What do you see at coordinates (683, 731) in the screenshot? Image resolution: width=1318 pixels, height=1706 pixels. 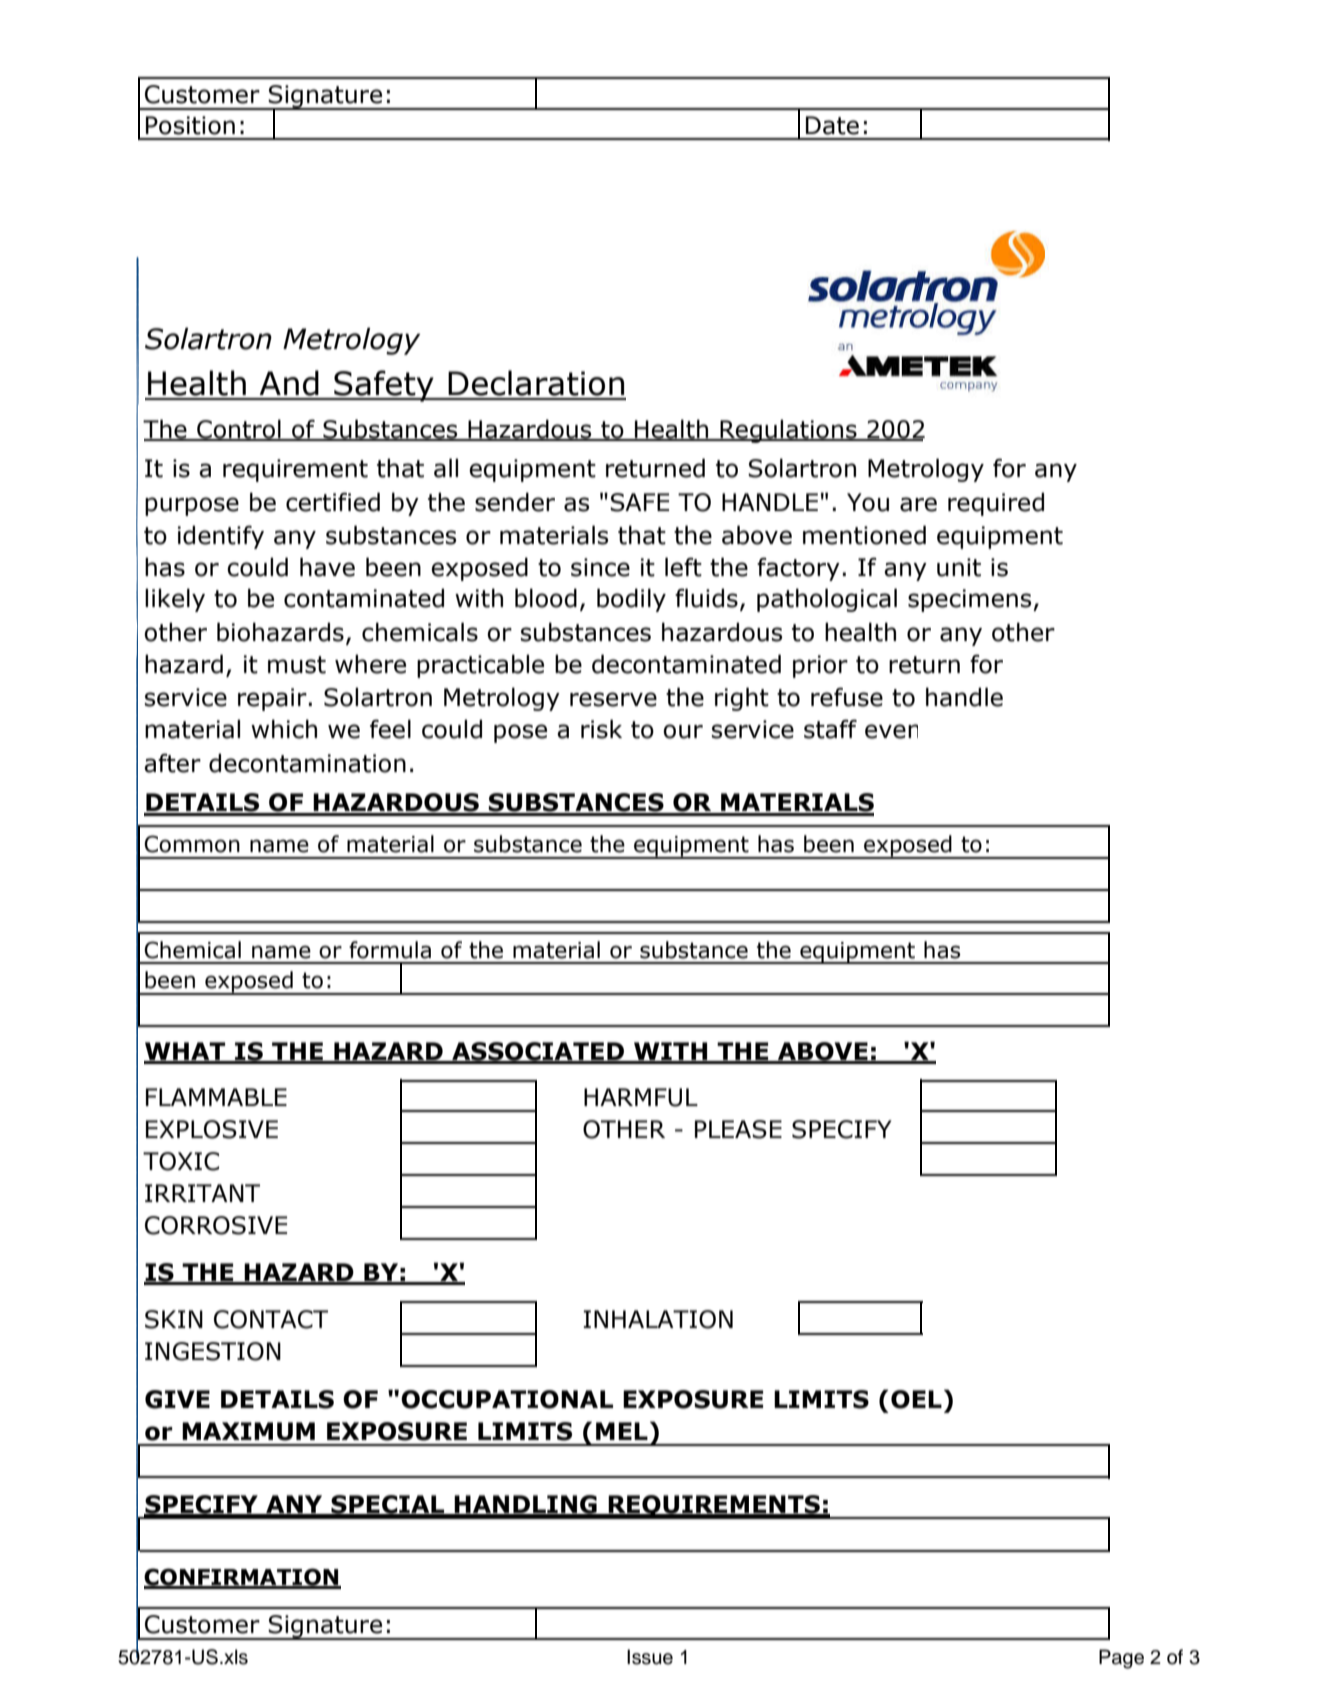 I see `our` at bounding box center [683, 731].
